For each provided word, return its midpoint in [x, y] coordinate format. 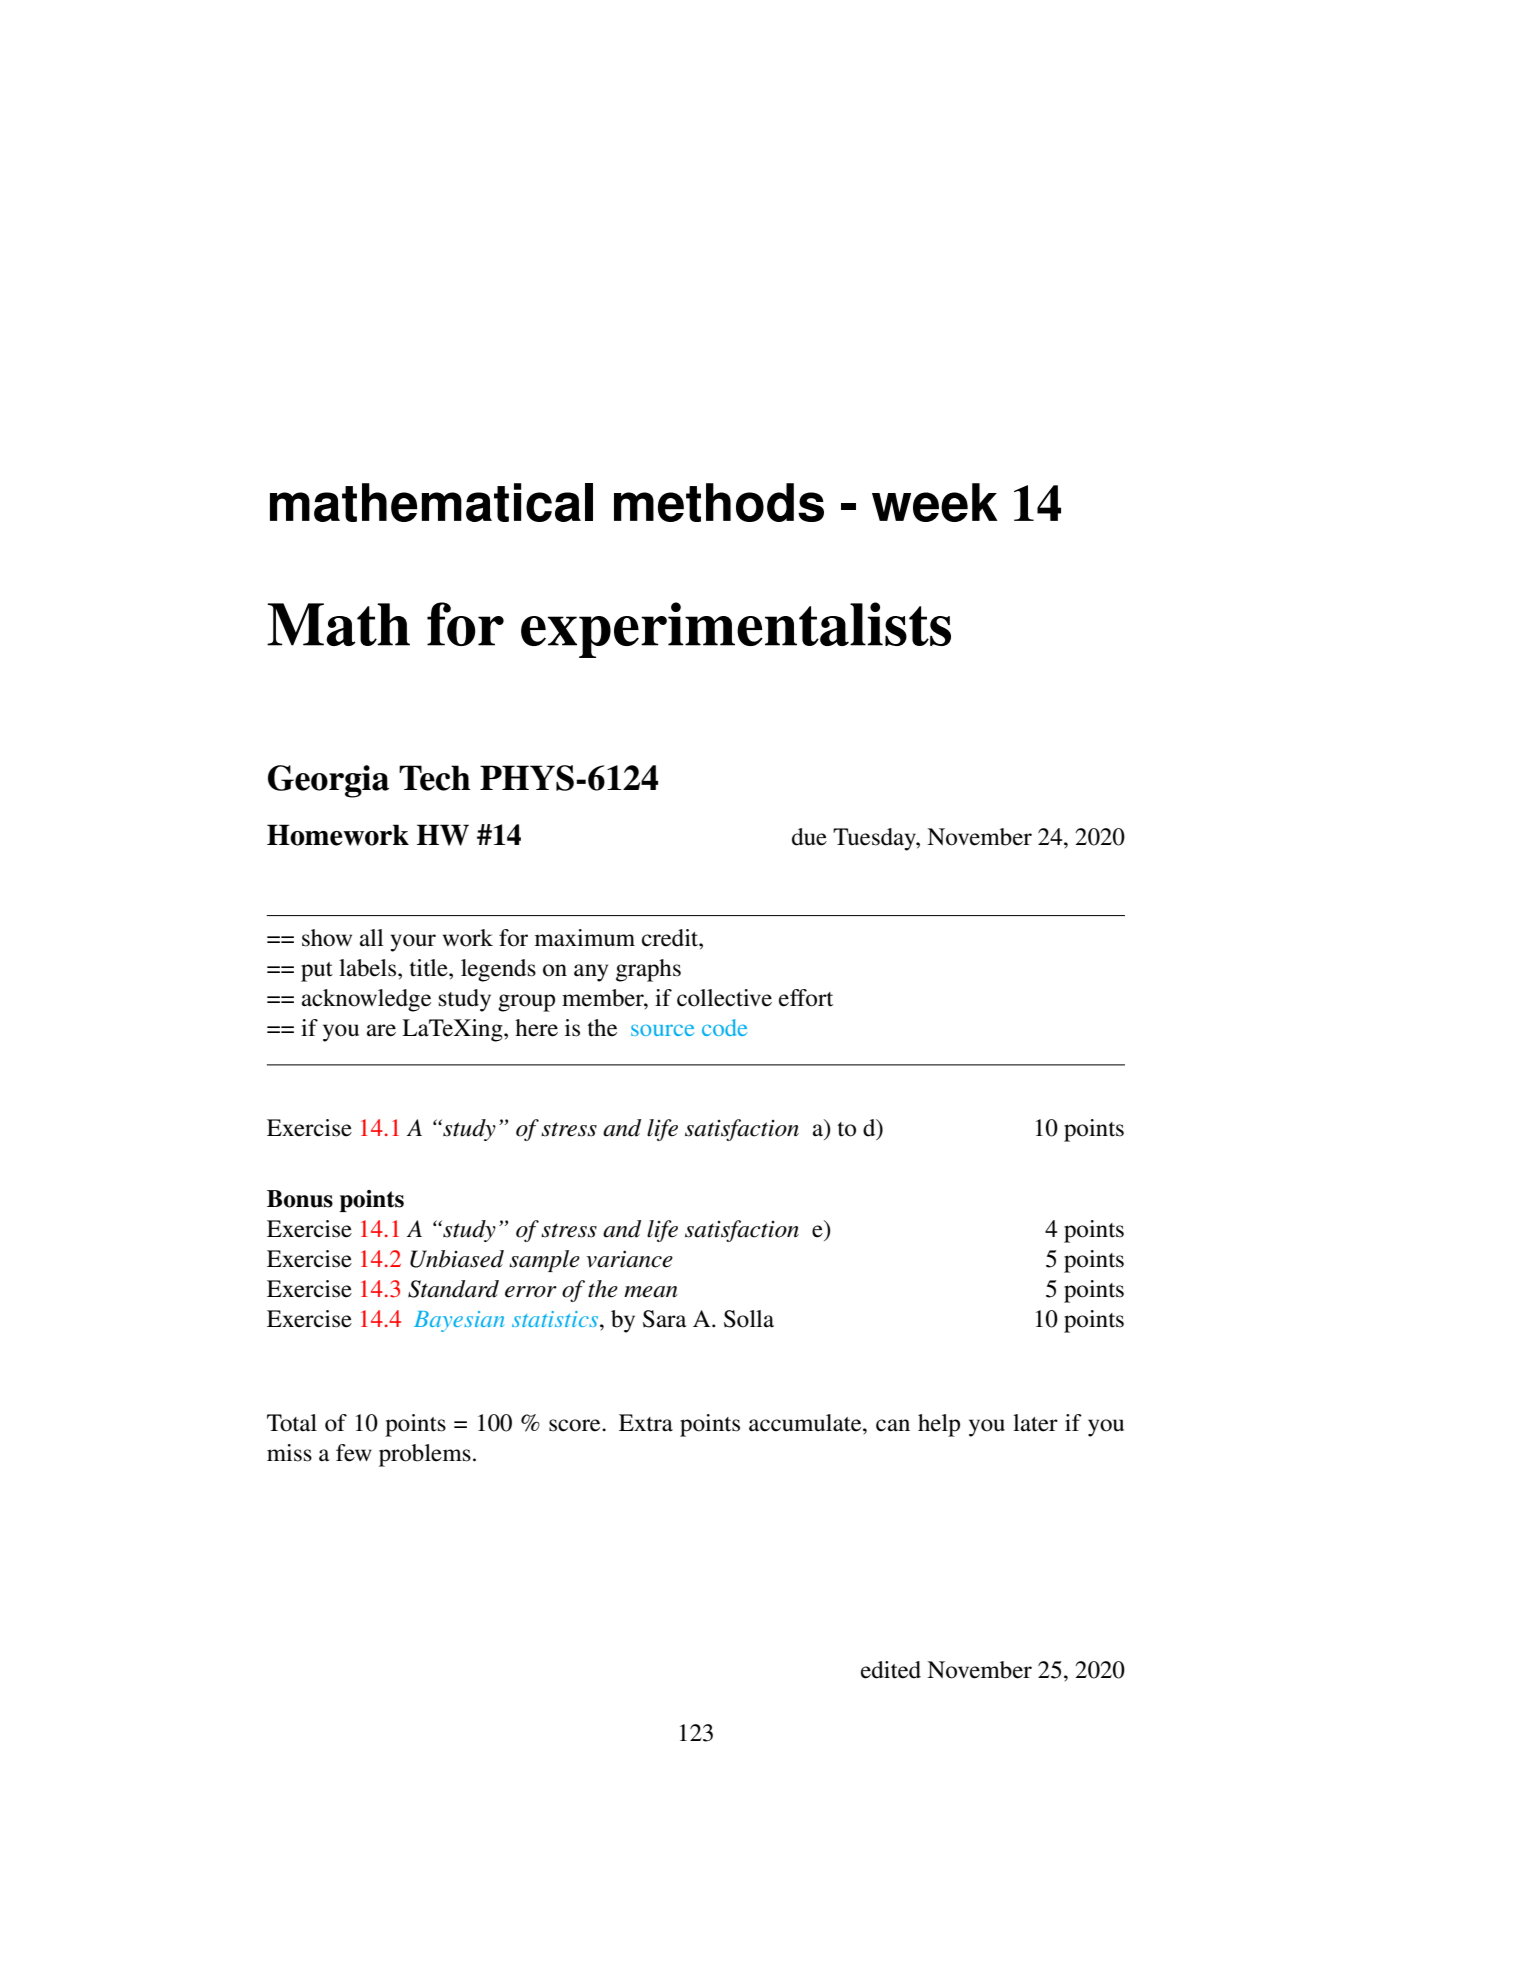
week [935, 502]
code [724, 1027]
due [809, 837]
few [354, 1453]
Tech [435, 778]
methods [719, 502]
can [893, 1425]
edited [891, 1670]
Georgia [328, 781]
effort [806, 998]
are [381, 1030]
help [939, 1425]
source [662, 1030]
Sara [664, 1319]
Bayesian [459, 1321]
